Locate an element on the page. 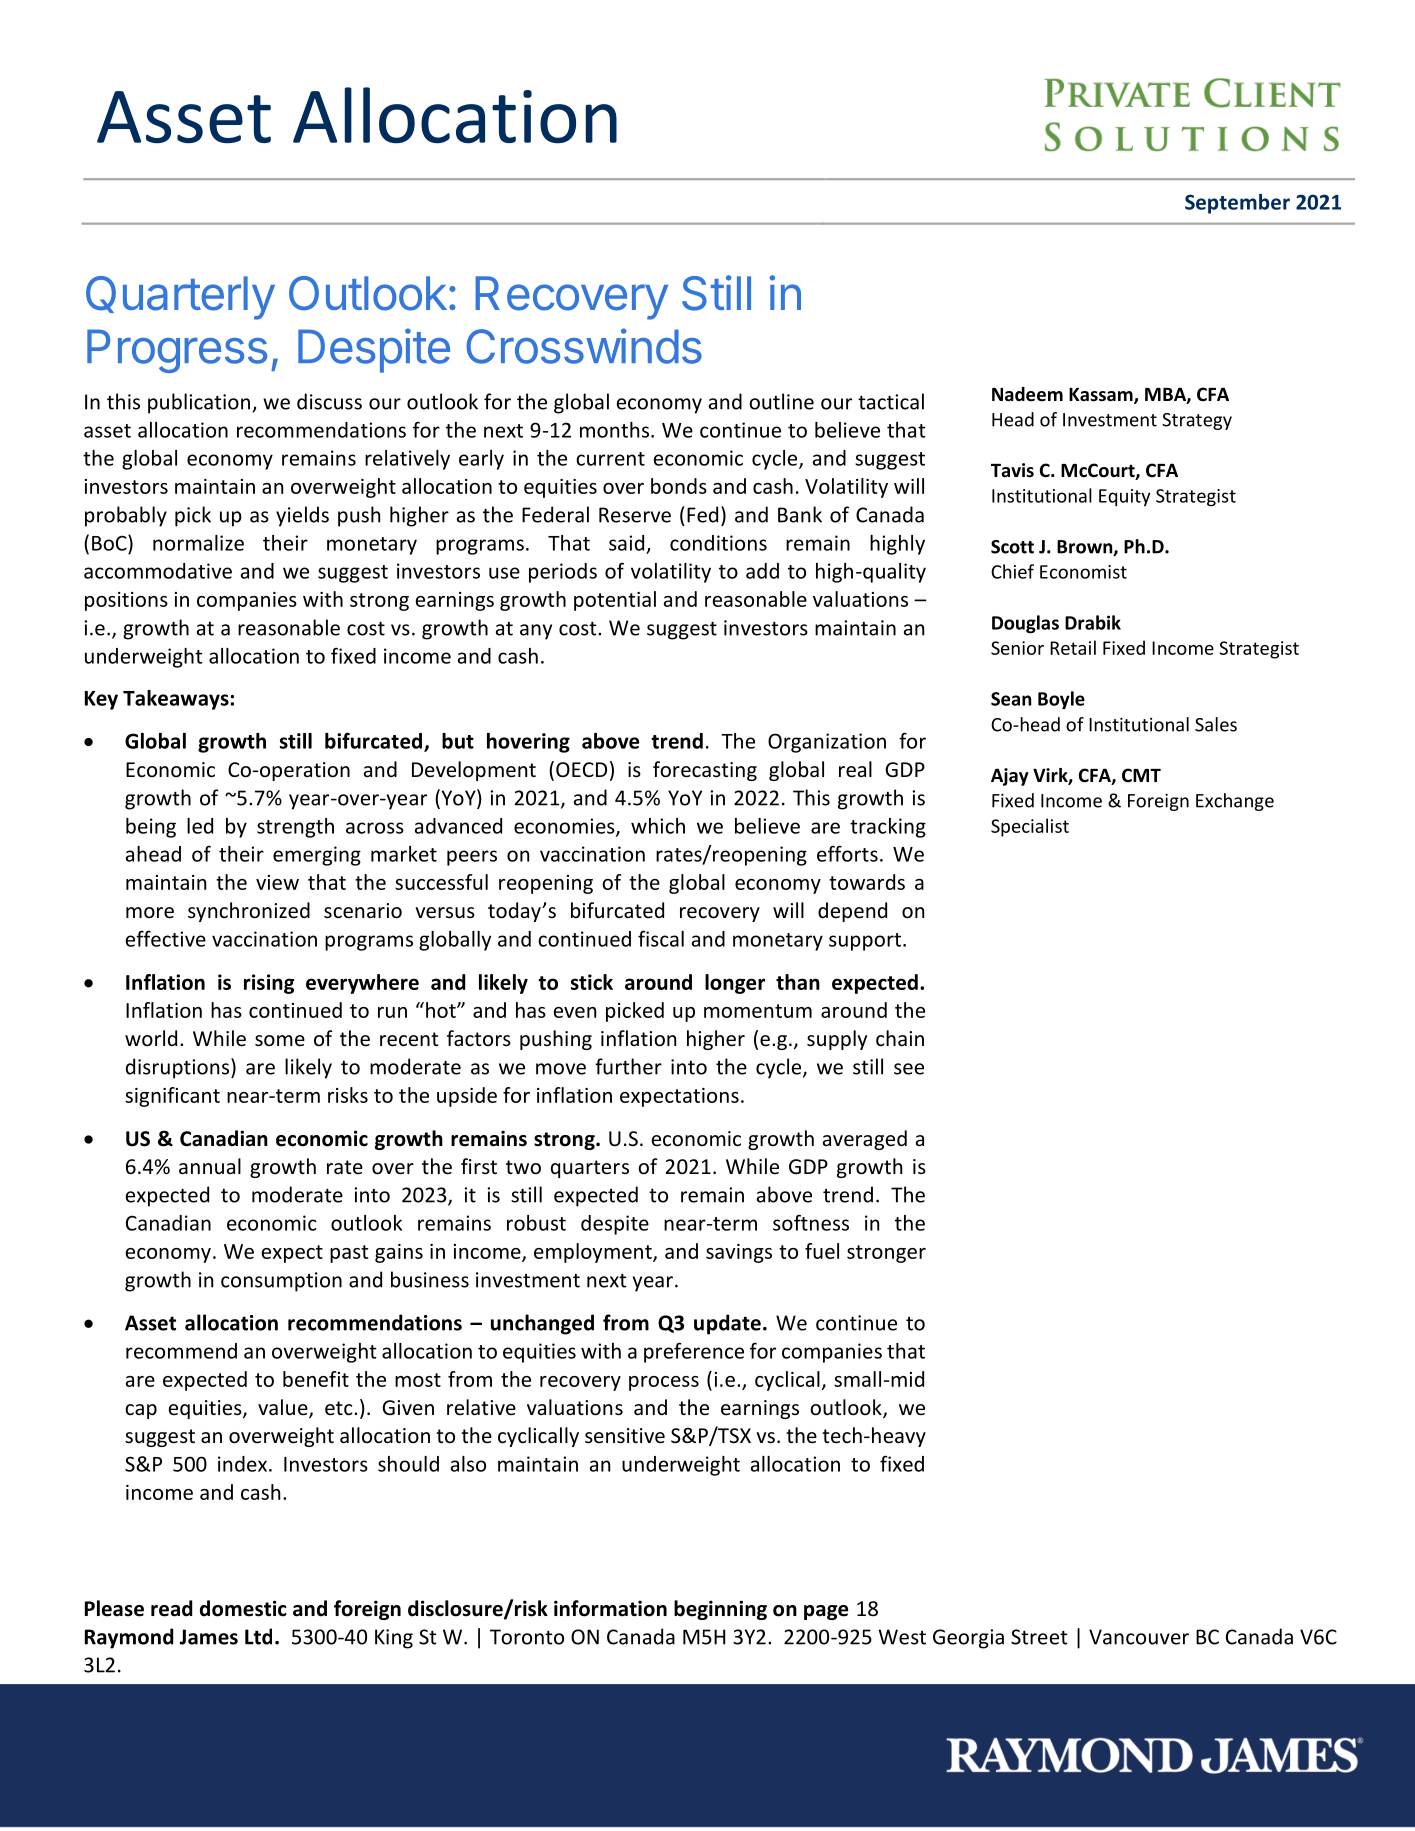  domestic is located at coordinates (243, 1608).
